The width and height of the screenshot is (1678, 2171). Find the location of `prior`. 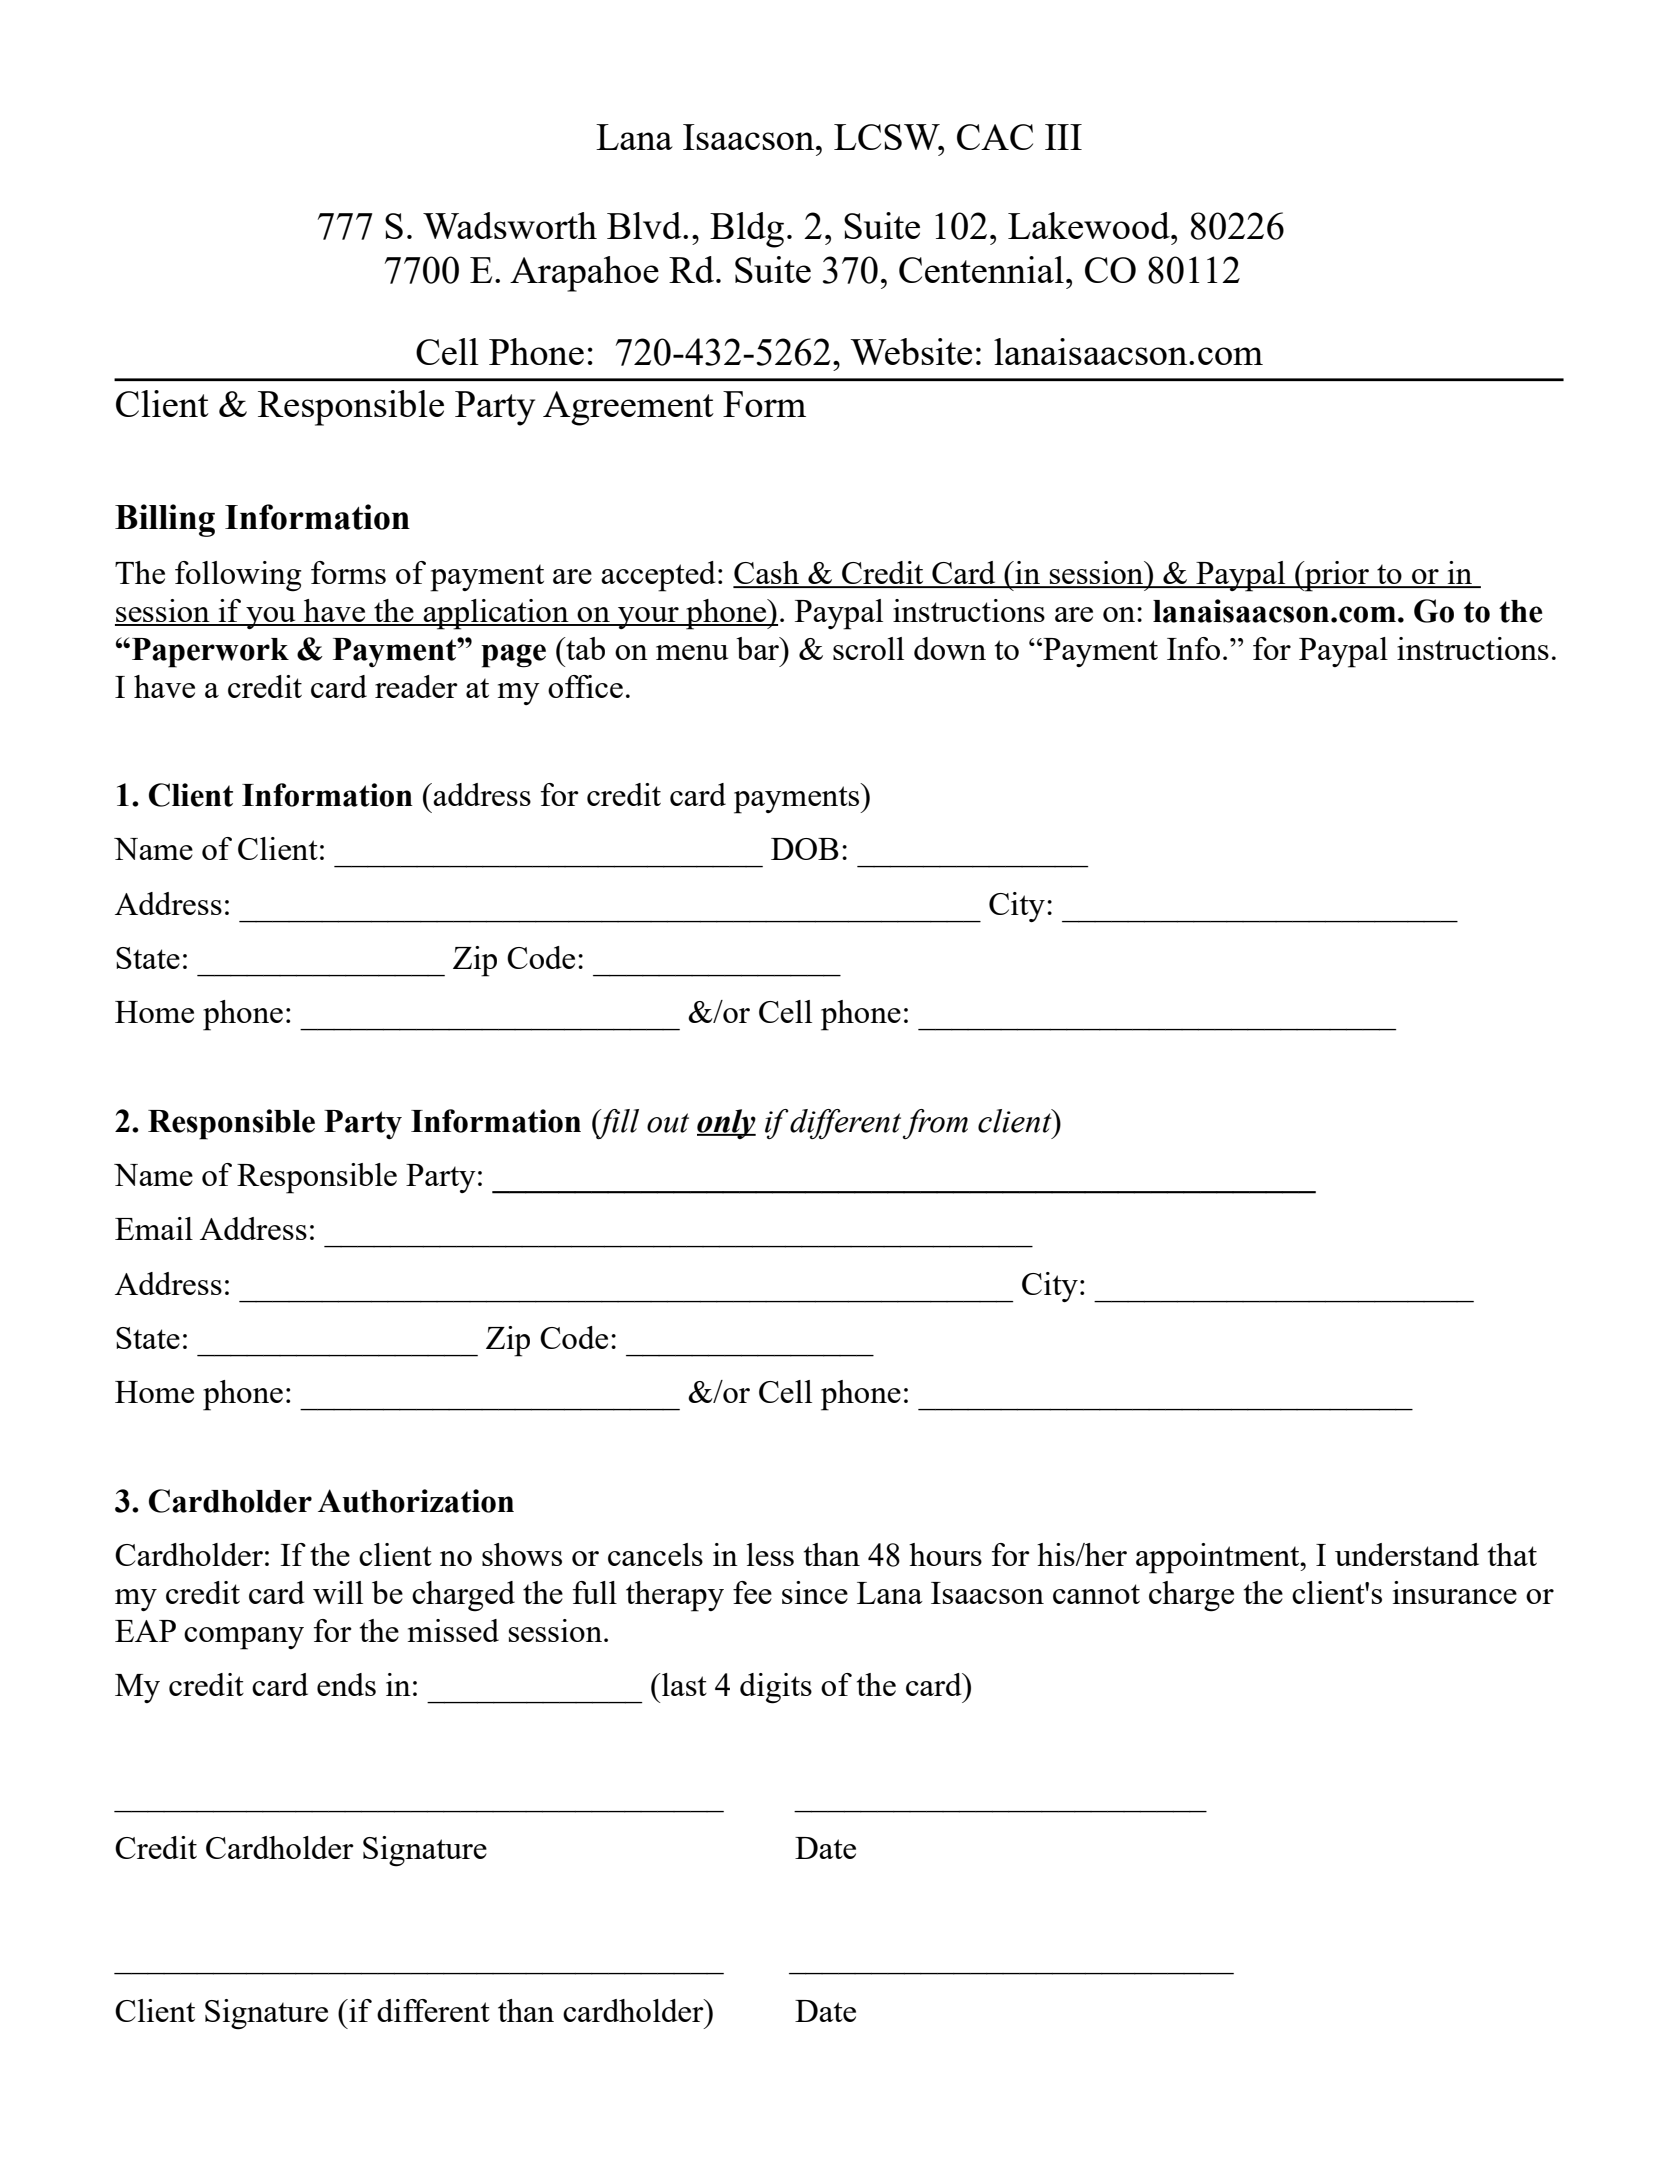

prior is located at coordinates (1337, 576).
